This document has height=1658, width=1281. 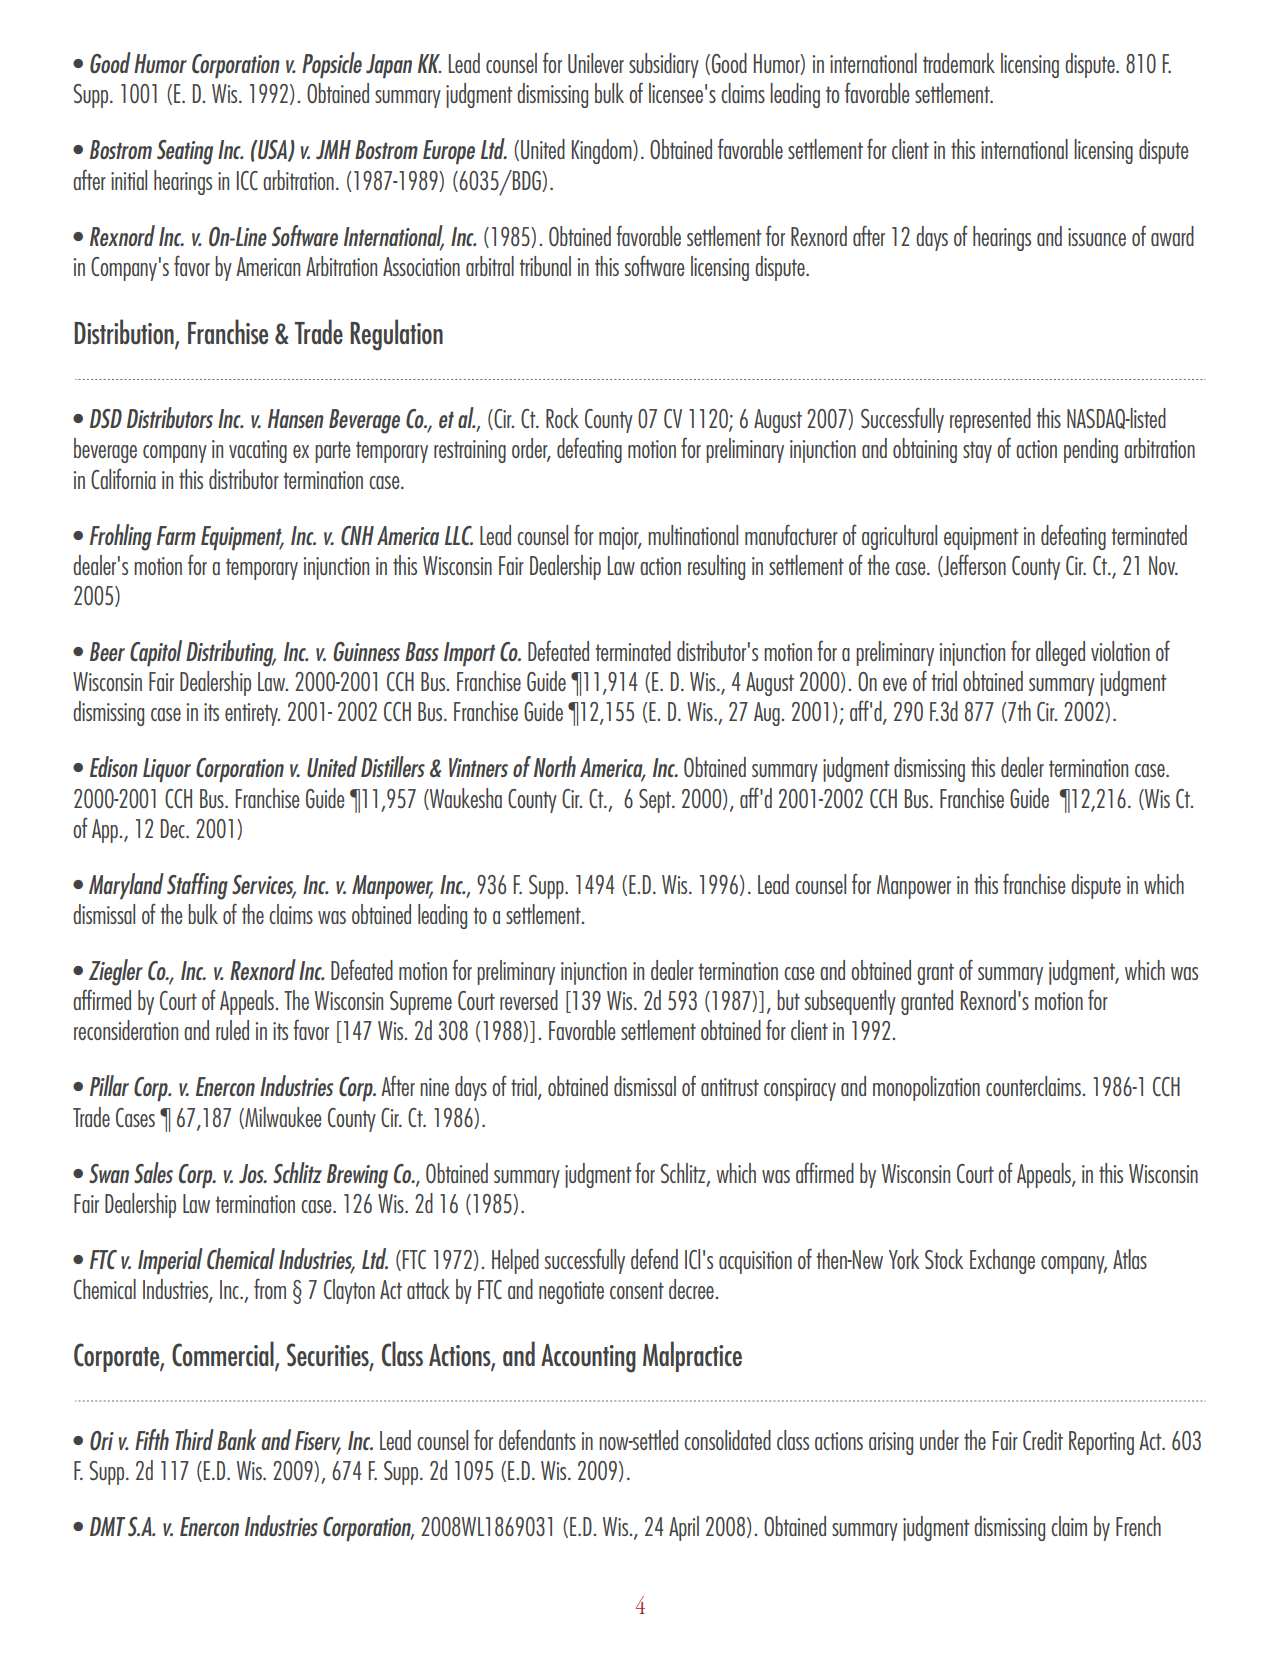 What do you see at coordinates (185, 152) in the document?
I see `Seating` at bounding box center [185, 152].
